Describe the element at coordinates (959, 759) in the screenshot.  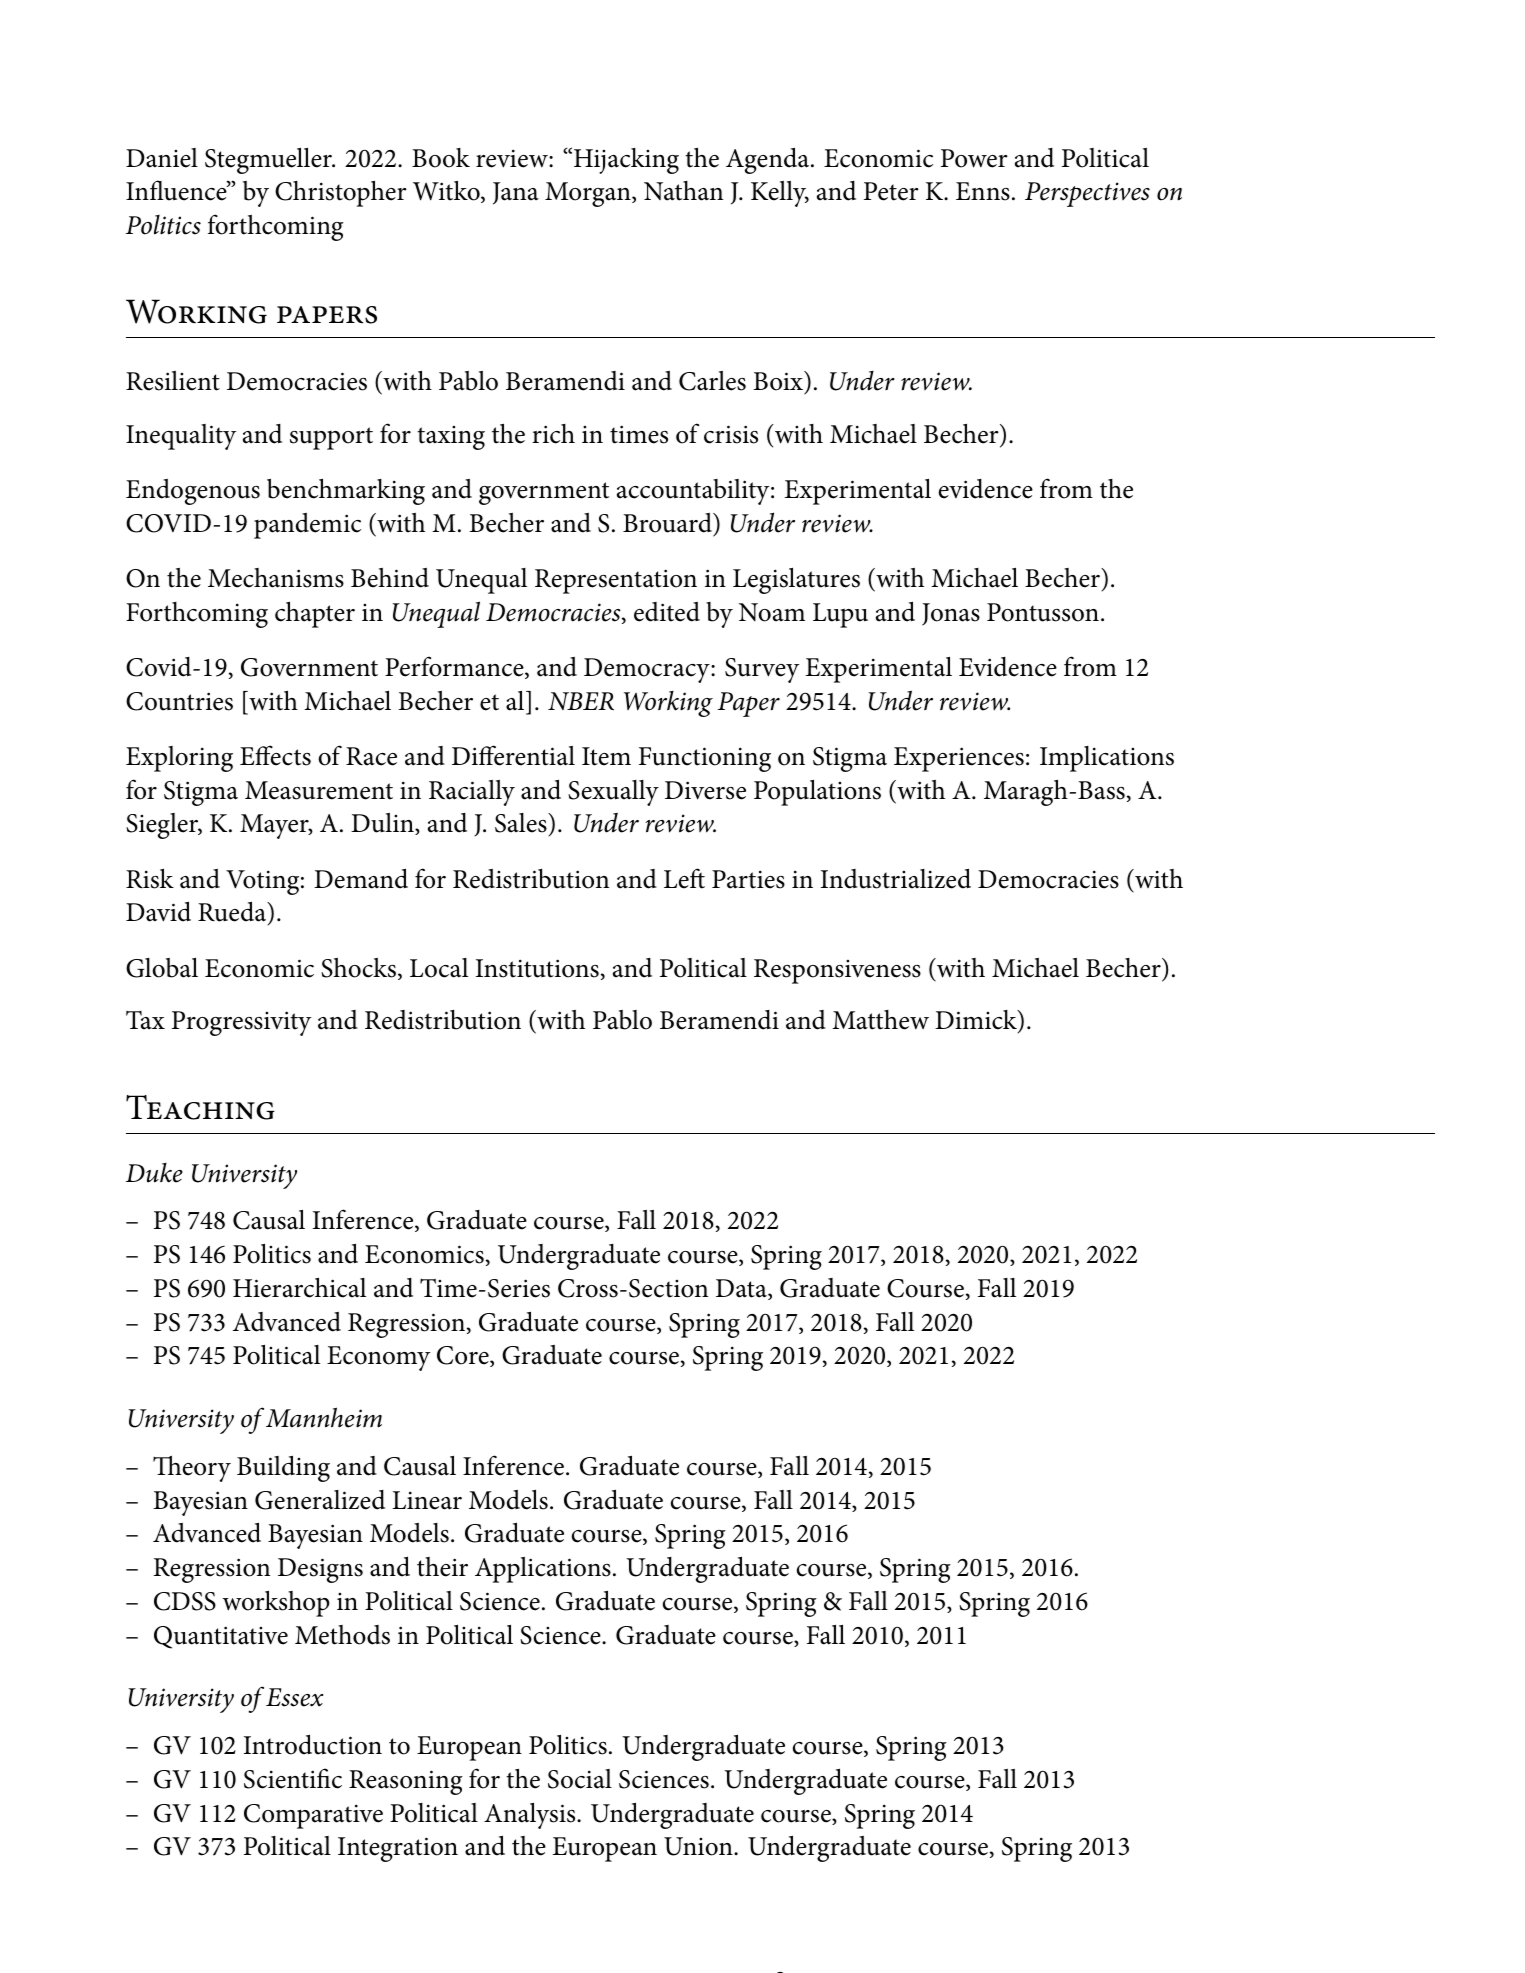
I see `Experiences` at that location.
